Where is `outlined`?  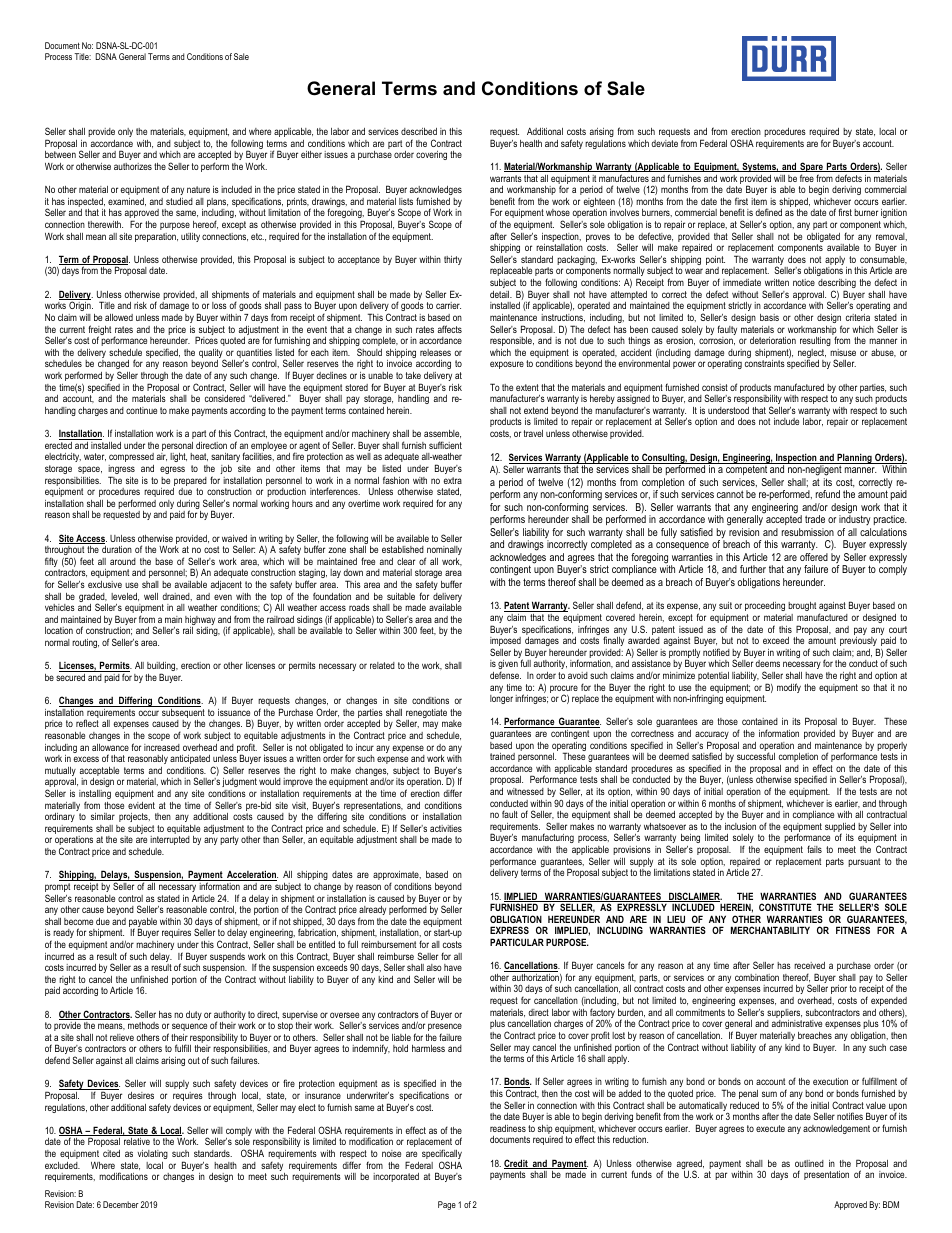
outlined is located at coordinates (809, 1163).
